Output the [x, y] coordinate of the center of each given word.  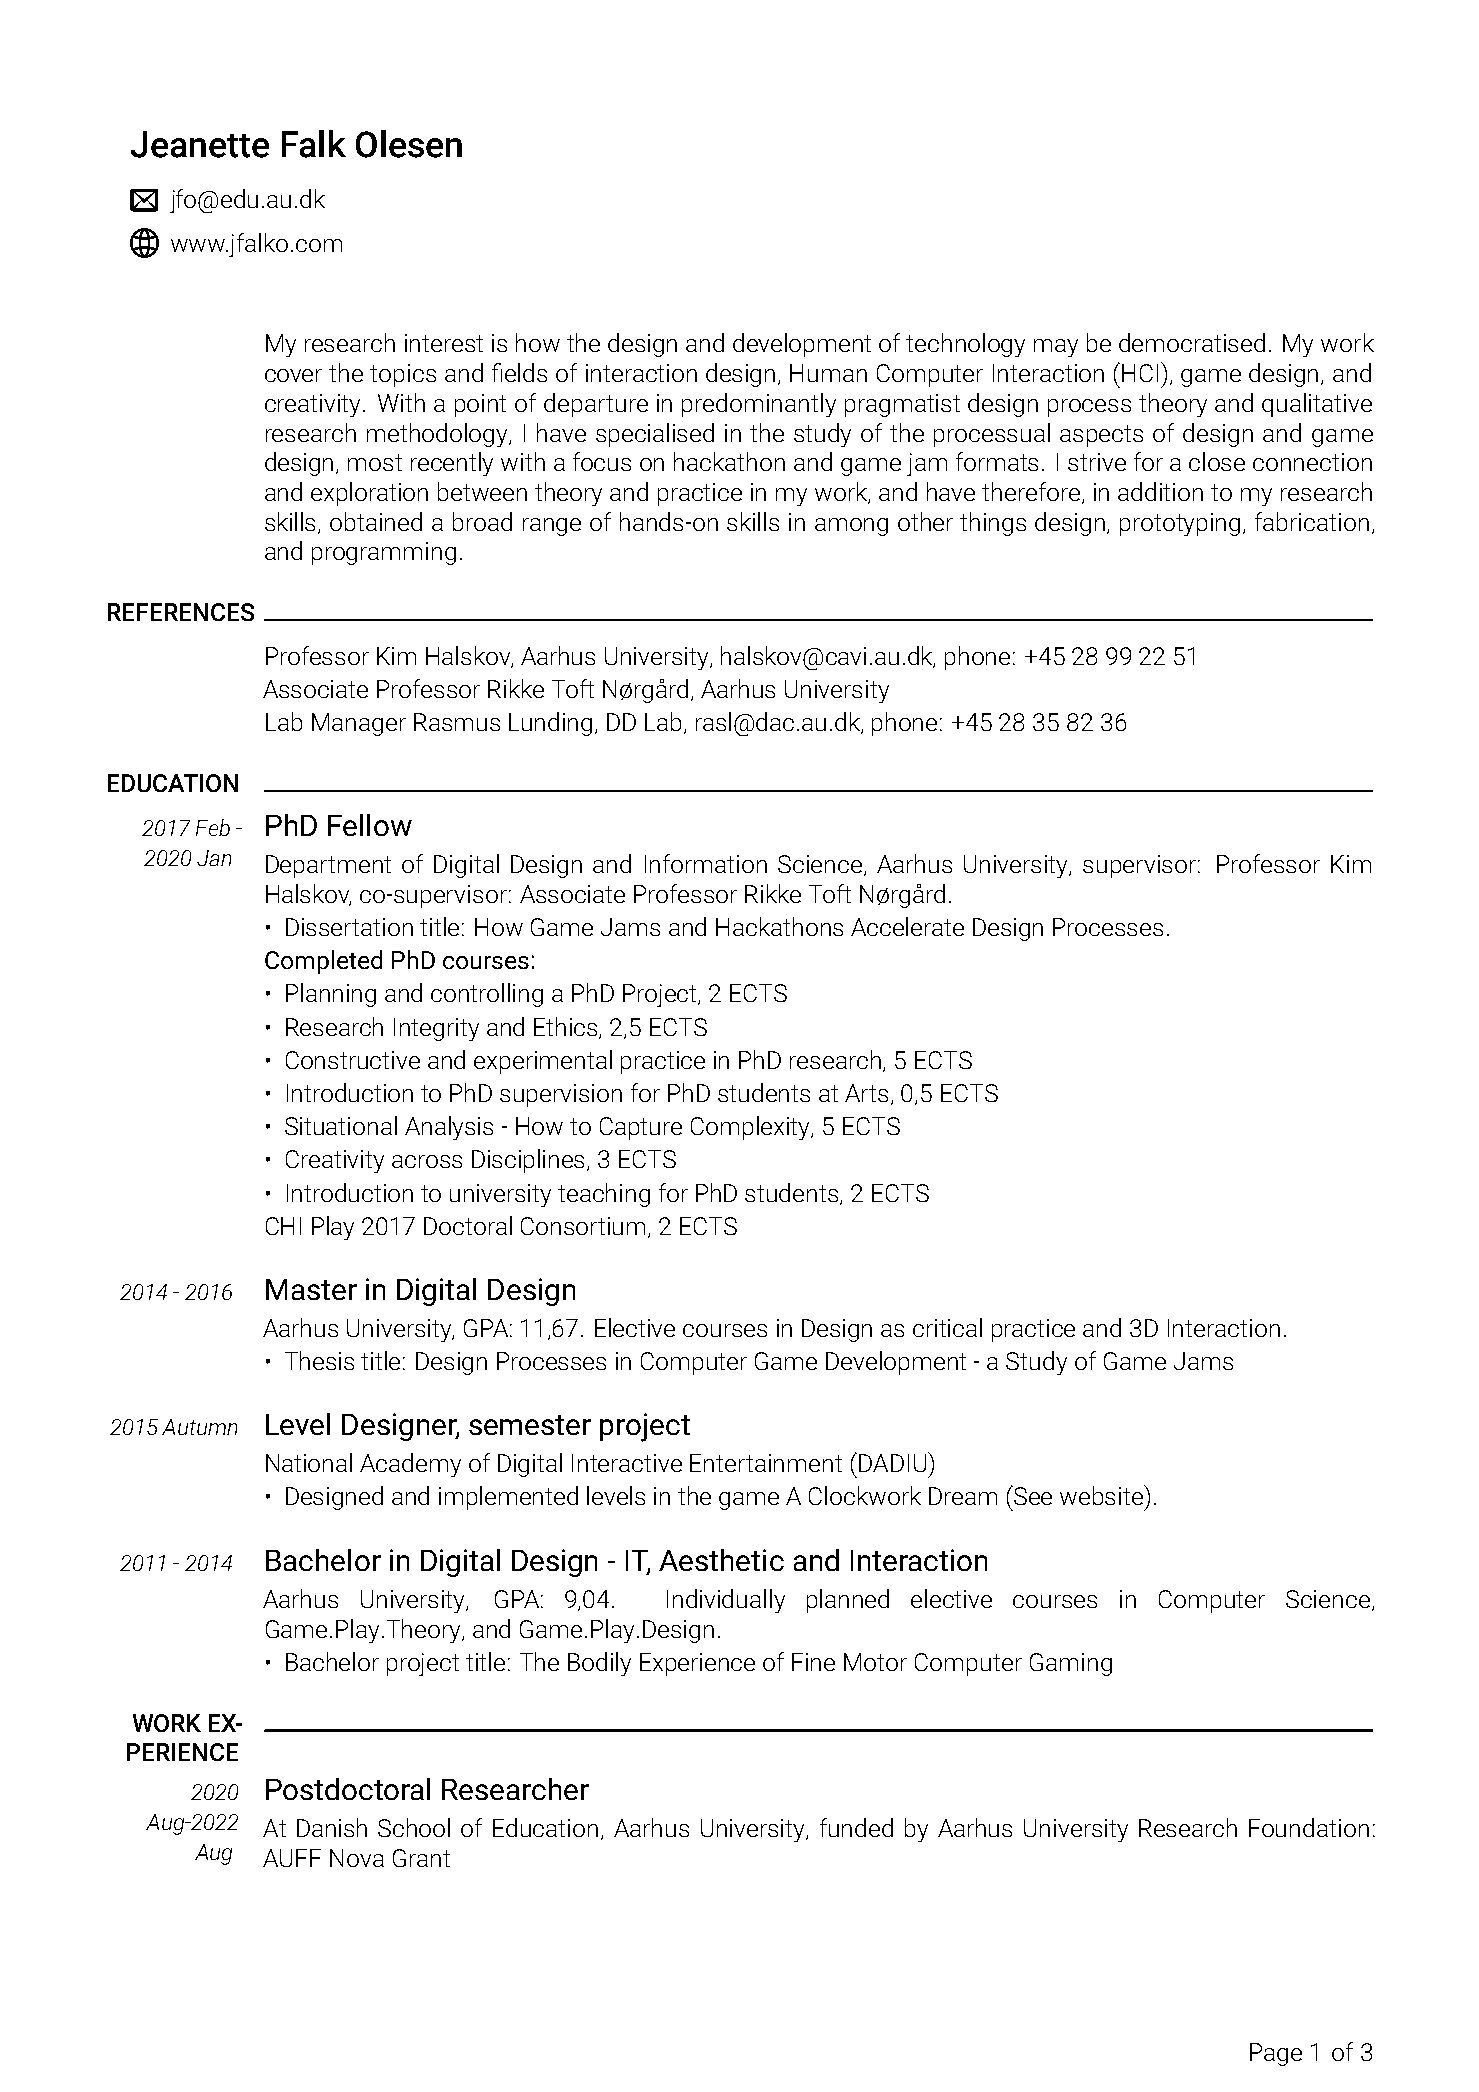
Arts [868, 1094]
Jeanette [200, 144]
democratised [1192, 342]
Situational [341, 1125]
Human [828, 373]
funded [856, 1827]
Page [1276, 2054]
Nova [357, 1858]
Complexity [752, 1128]
